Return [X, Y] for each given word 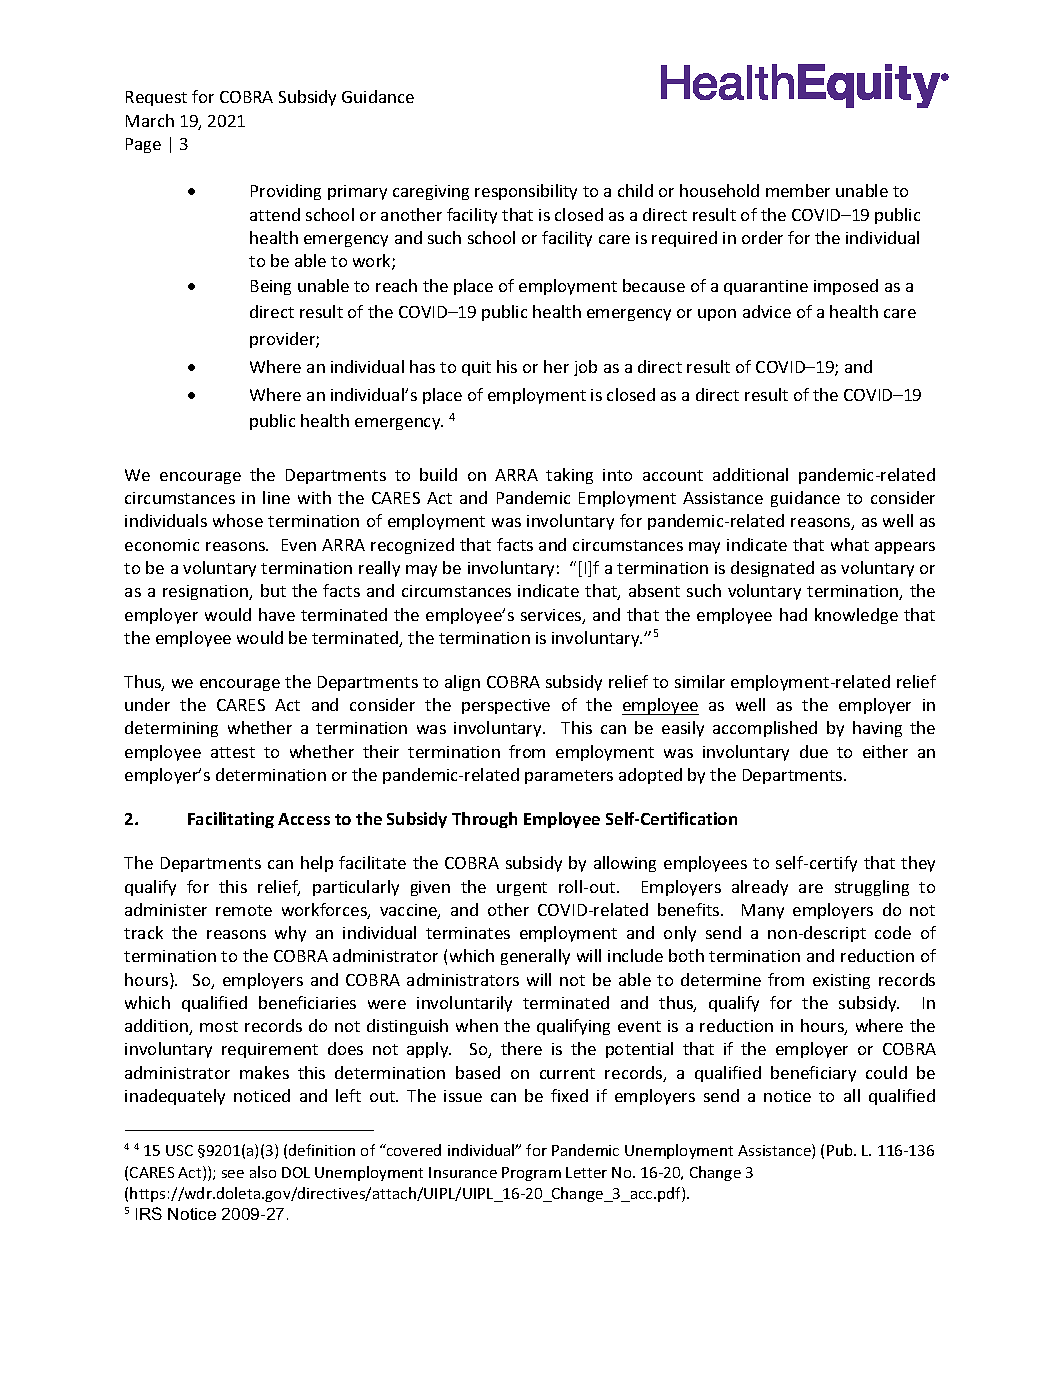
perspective [506, 706]
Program [531, 1174]
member [798, 190]
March [150, 120]
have [277, 614]
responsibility [526, 192]
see [233, 1174]
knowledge [856, 616]
